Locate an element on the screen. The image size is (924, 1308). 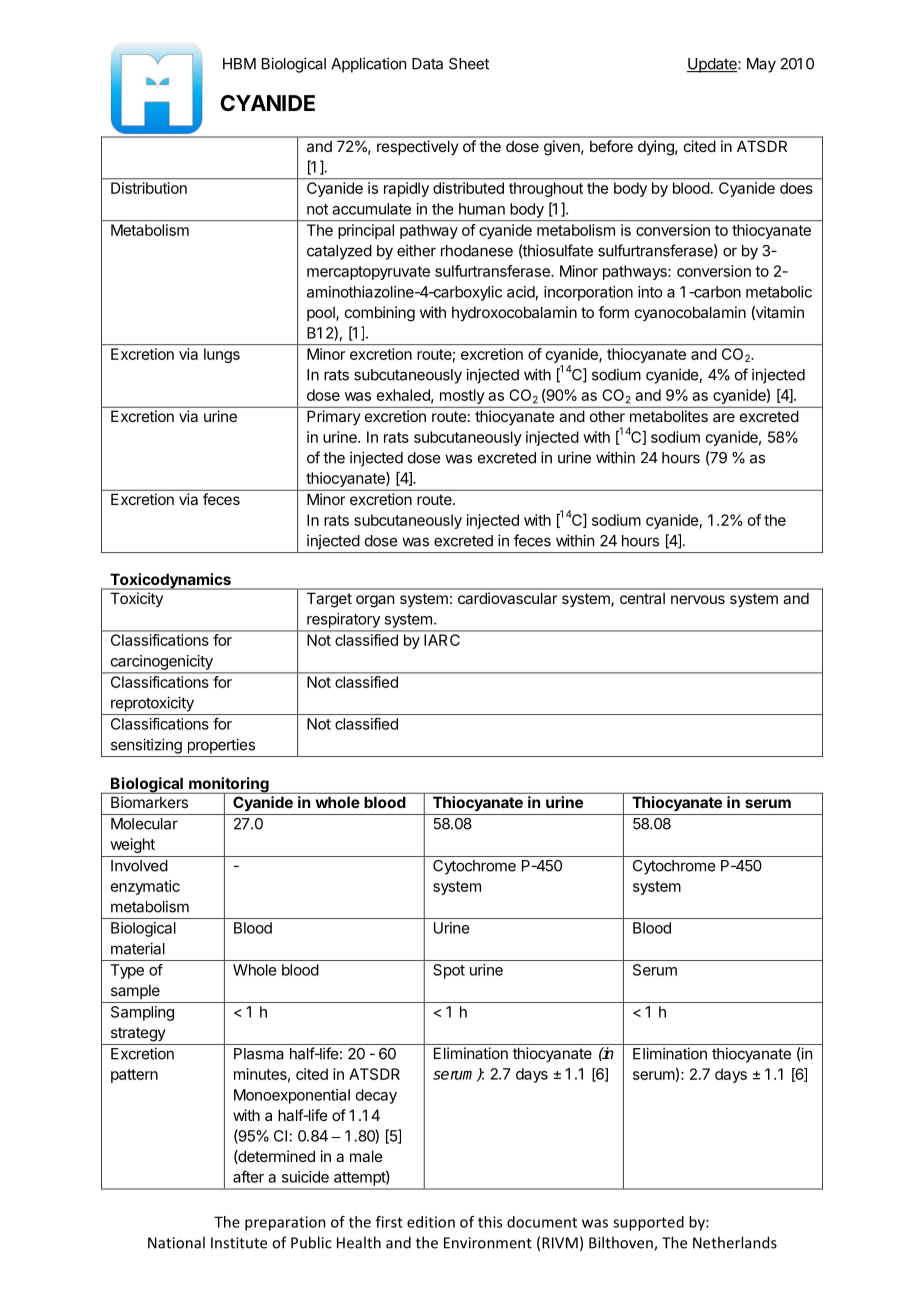
monitoring is located at coordinates (229, 786).
